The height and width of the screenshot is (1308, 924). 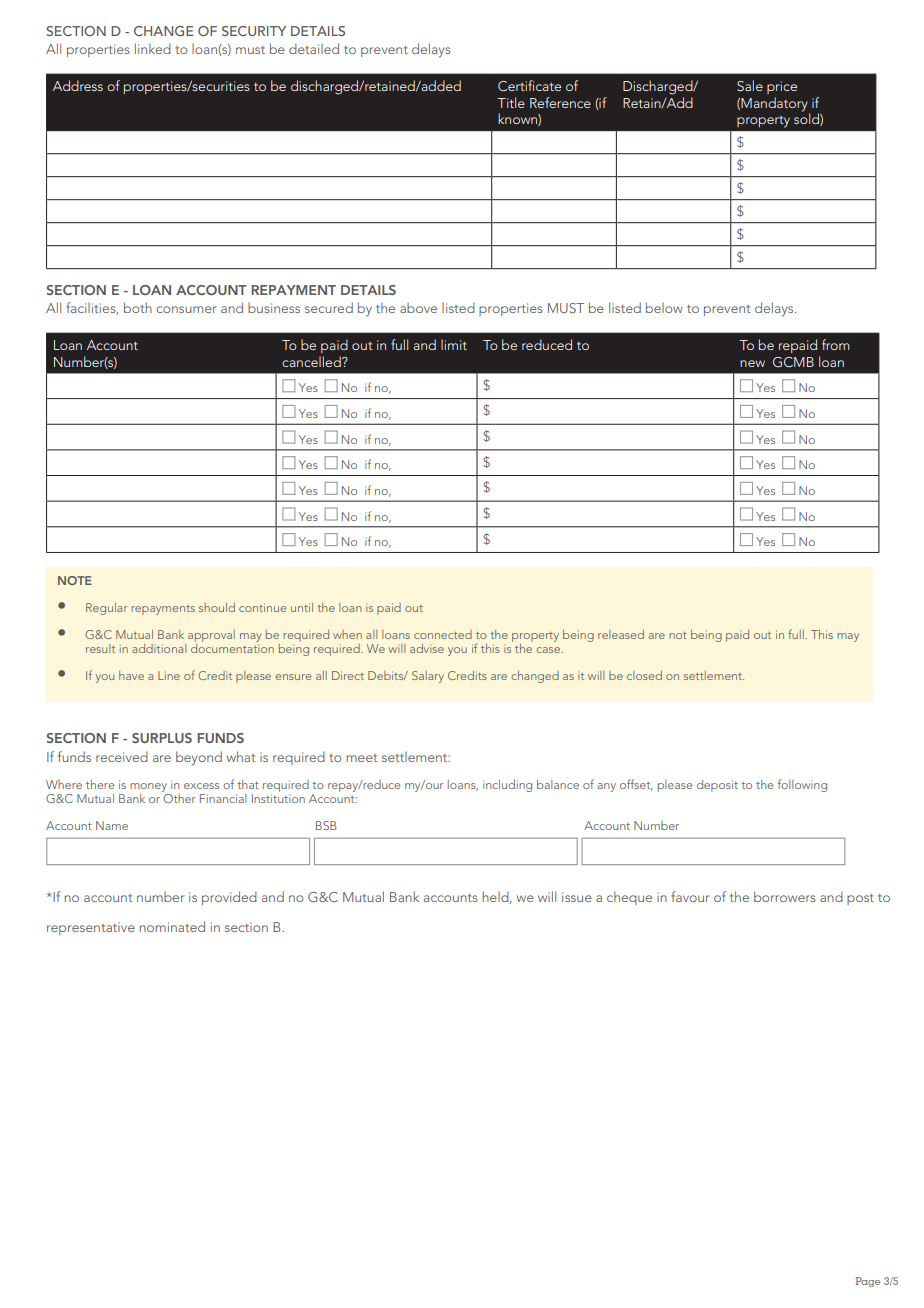 I want to click on new, so click(x=752, y=363).
